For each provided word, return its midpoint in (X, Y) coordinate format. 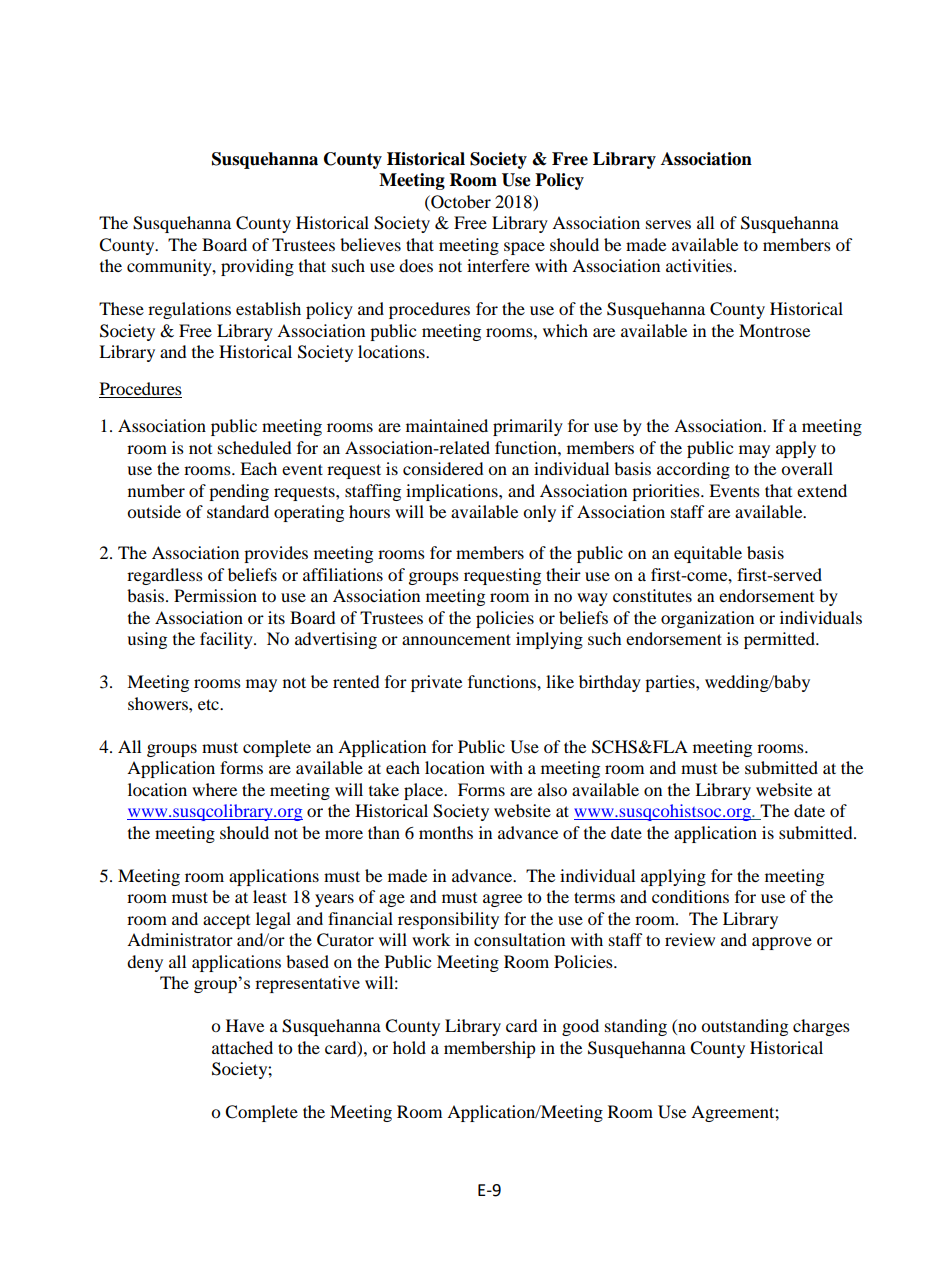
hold (409, 1047)
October (460, 202)
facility (227, 640)
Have (245, 1025)
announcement (456, 639)
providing (257, 267)
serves (668, 224)
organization (707, 619)
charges (821, 1027)
